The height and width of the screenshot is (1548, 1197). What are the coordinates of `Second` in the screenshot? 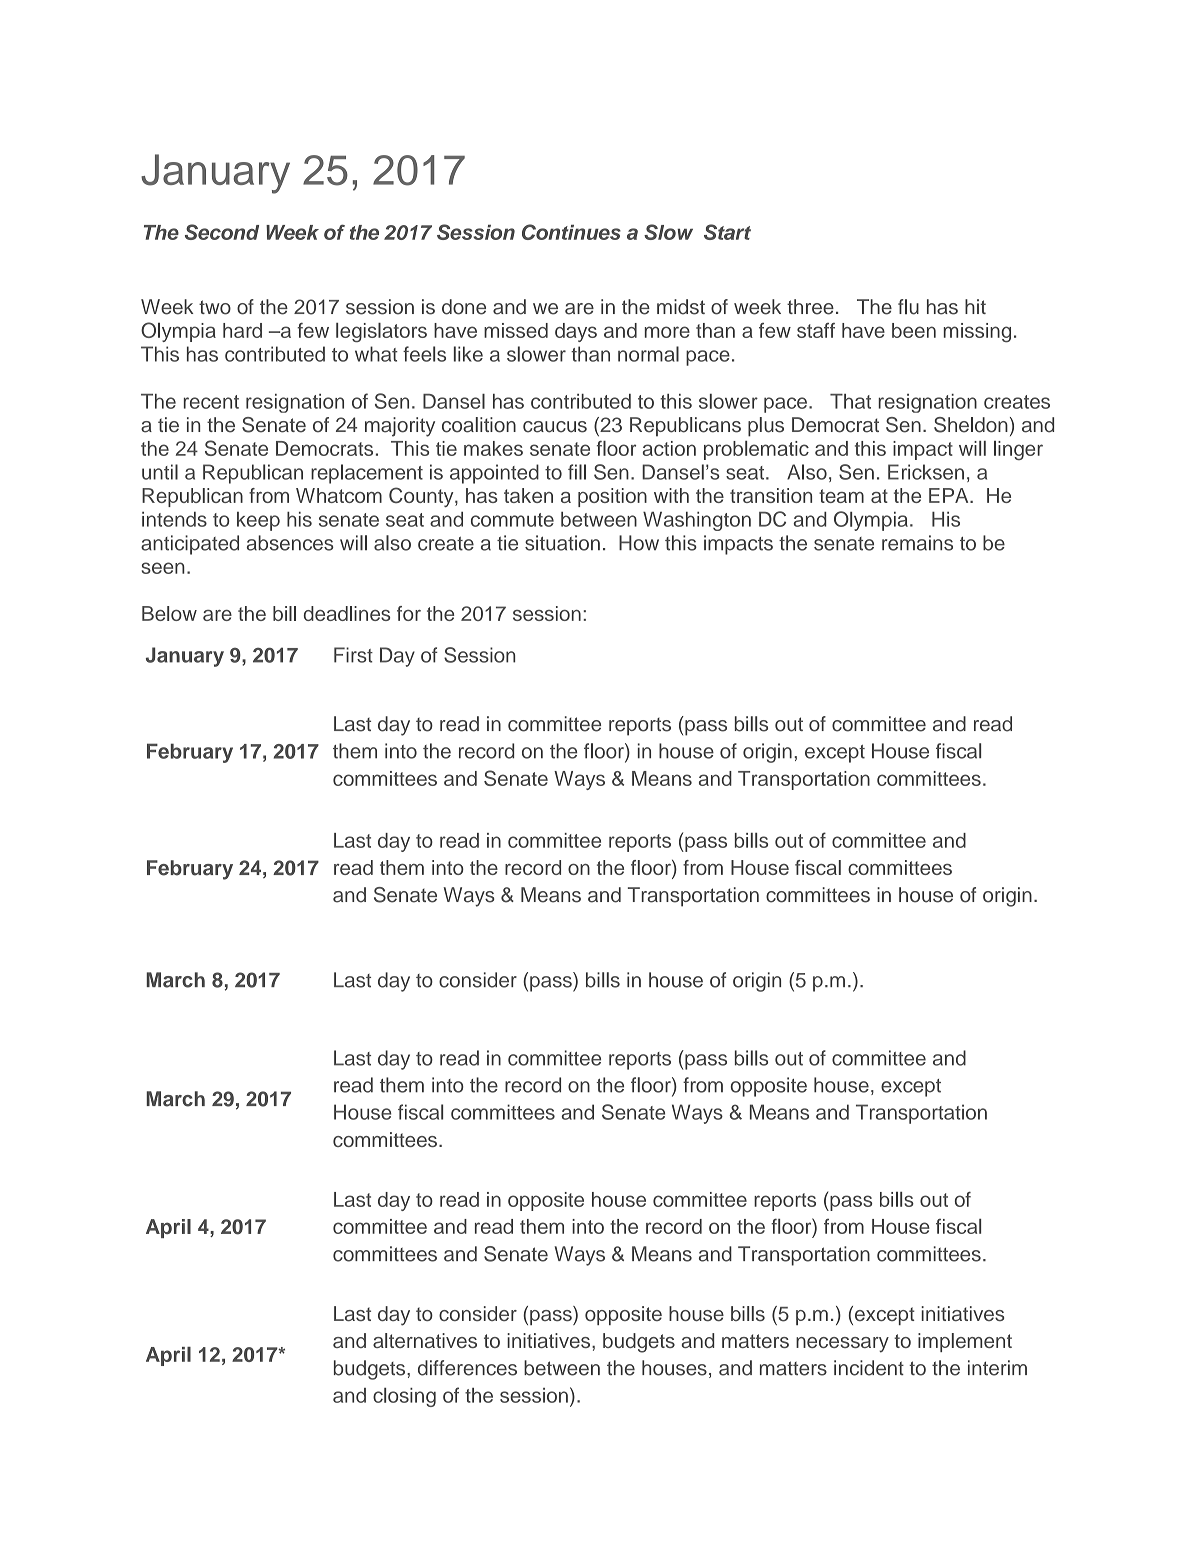 It's located at (222, 232).
